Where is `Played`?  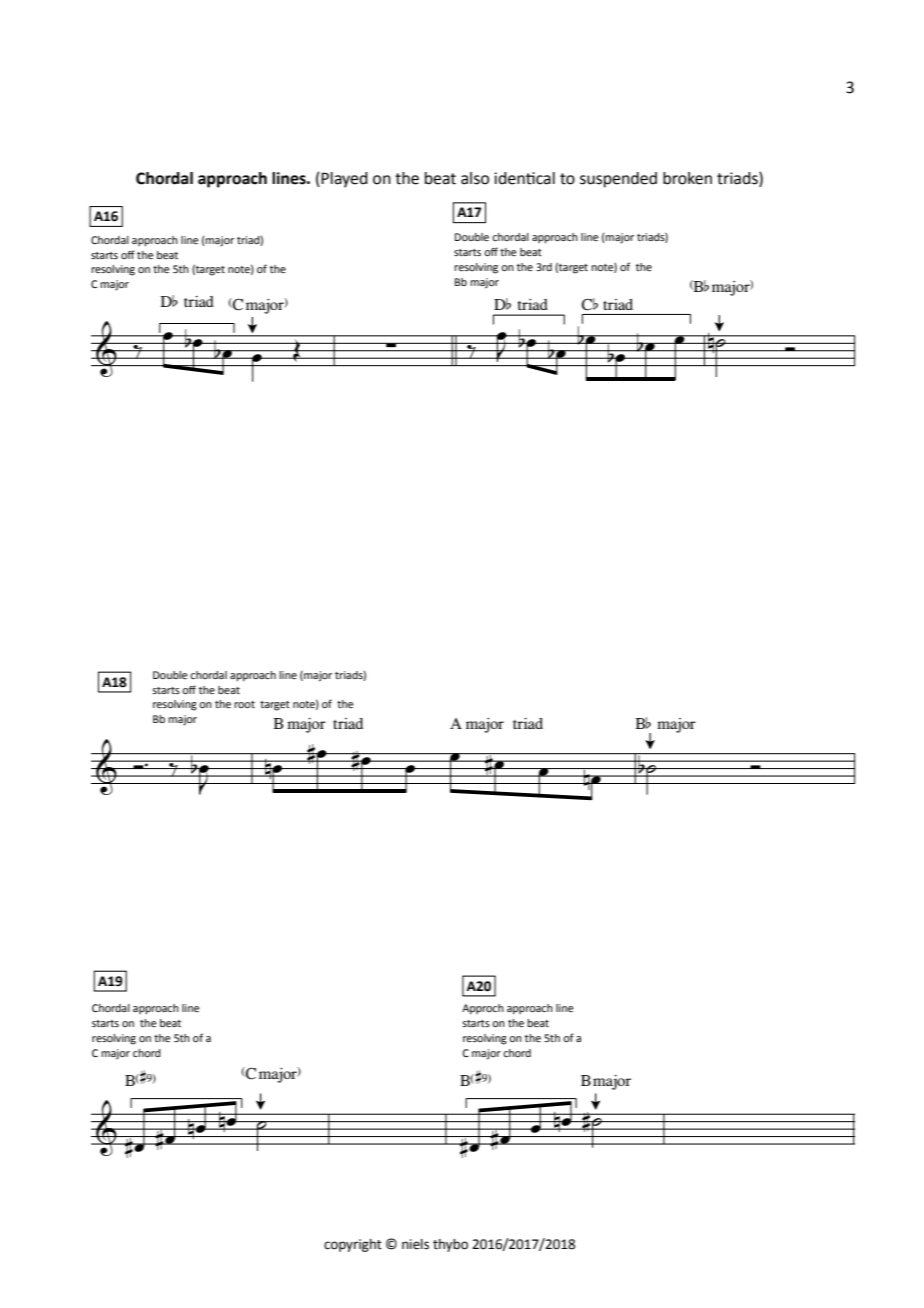 Played is located at coordinates (344, 180).
